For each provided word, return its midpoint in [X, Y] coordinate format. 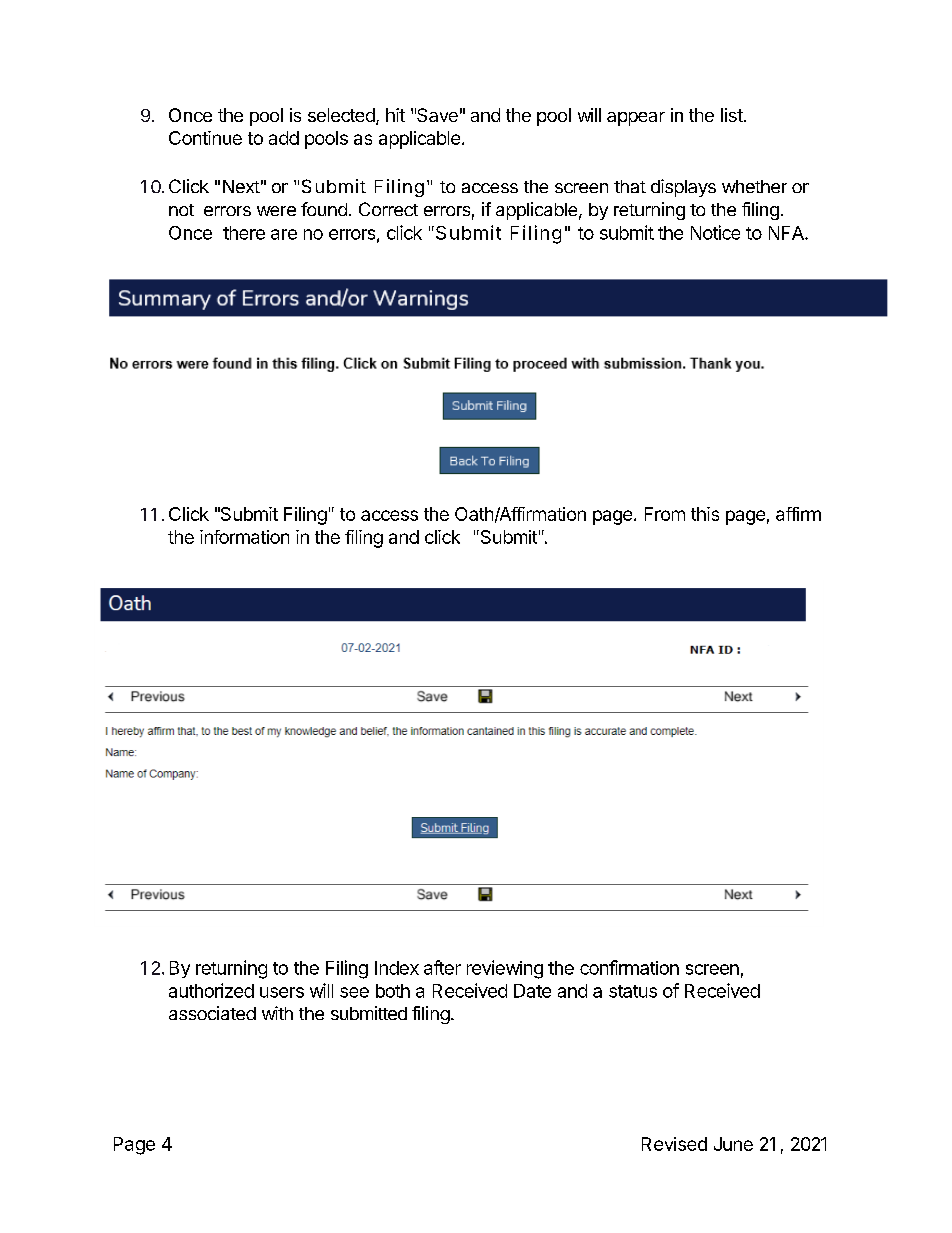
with [277, 1013]
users [282, 992]
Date [532, 991]
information [244, 537]
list [732, 115]
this [705, 514]
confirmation [629, 967]
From [665, 514]
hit [395, 115]
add [284, 138]
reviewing [505, 969]
